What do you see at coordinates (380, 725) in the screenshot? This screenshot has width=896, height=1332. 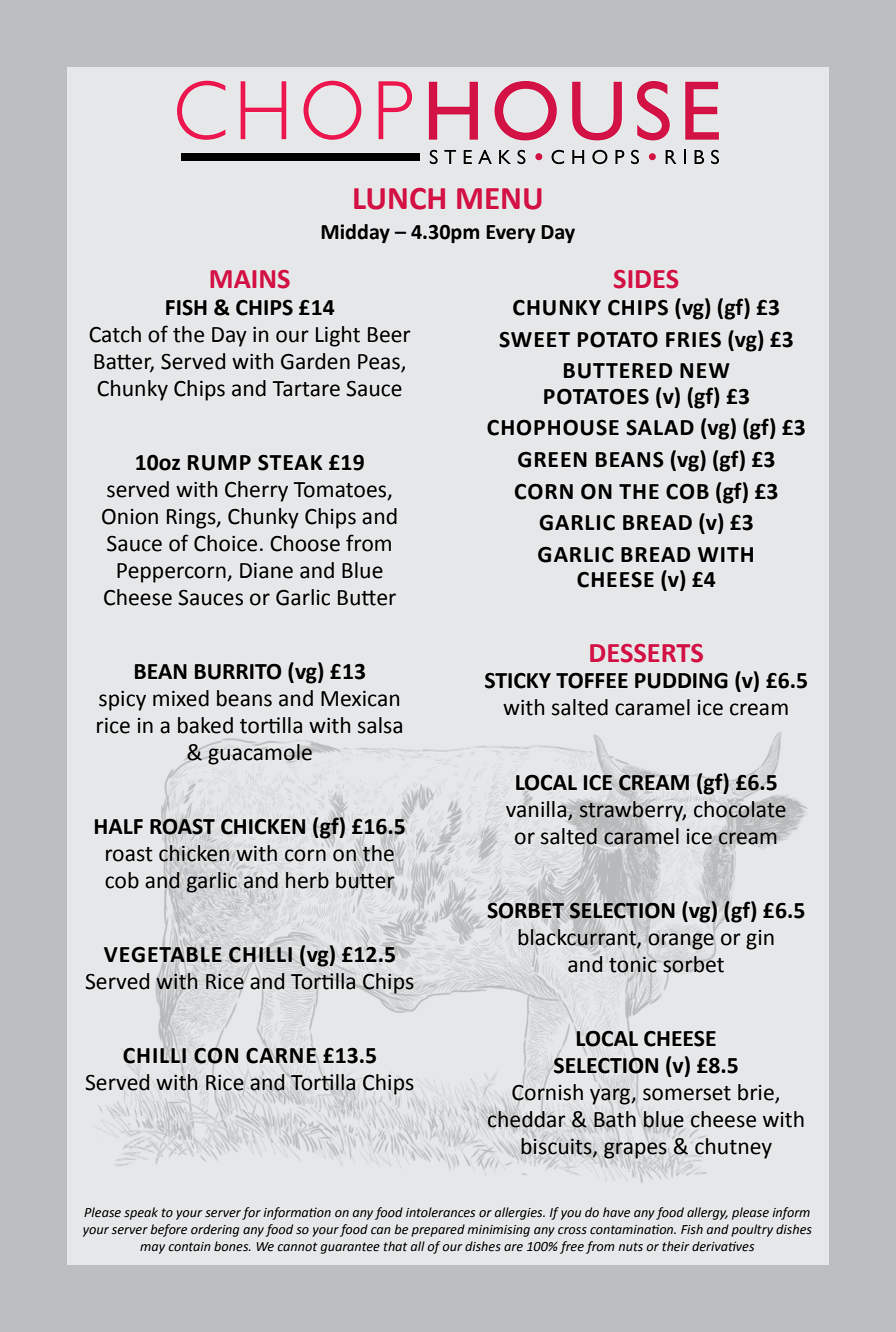 I see `salsa` at bounding box center [380, 725].
